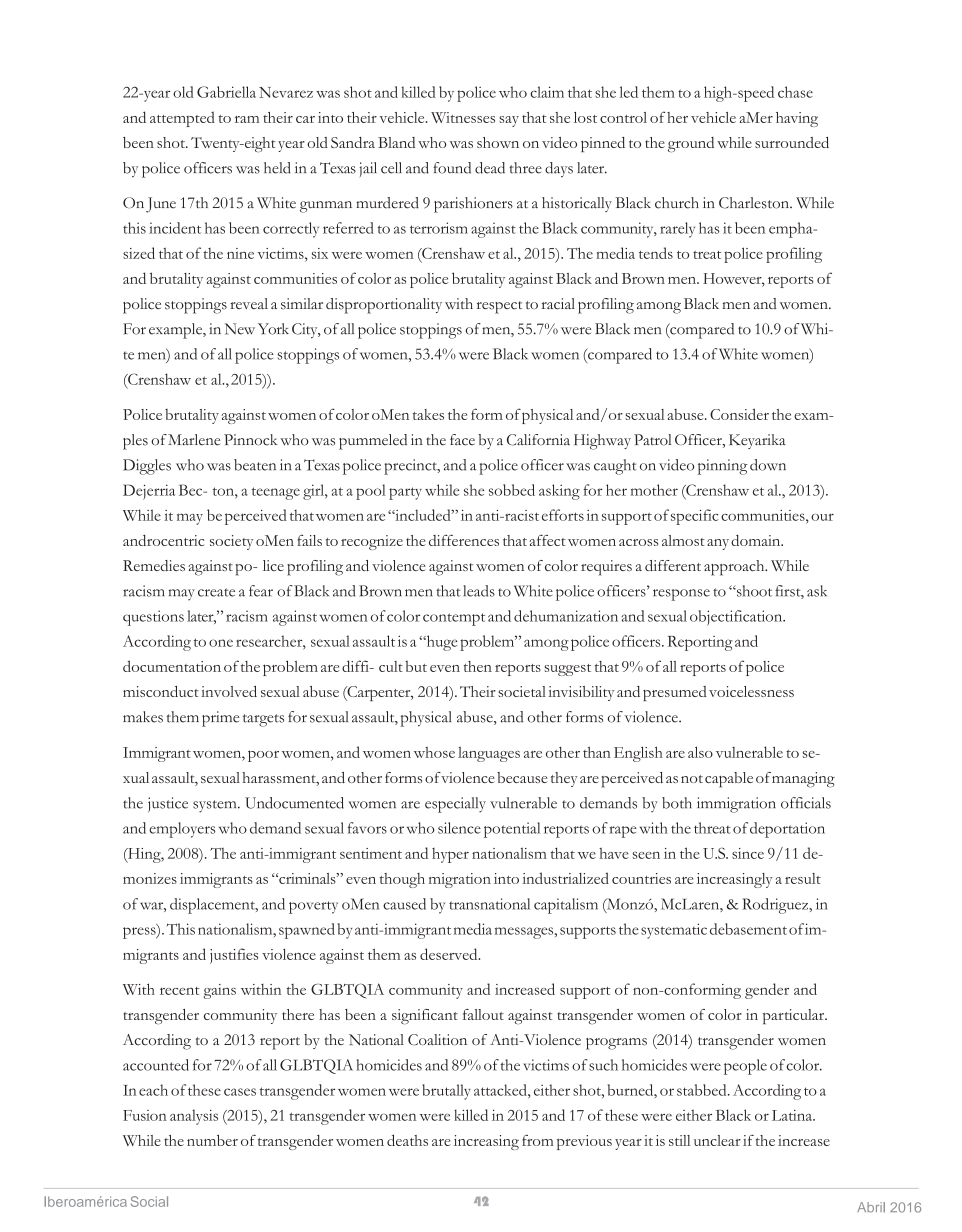  What do you see at coordinates (212, 1140) in the screenshot?
I see `number` at bounding box center [212, 1140].
